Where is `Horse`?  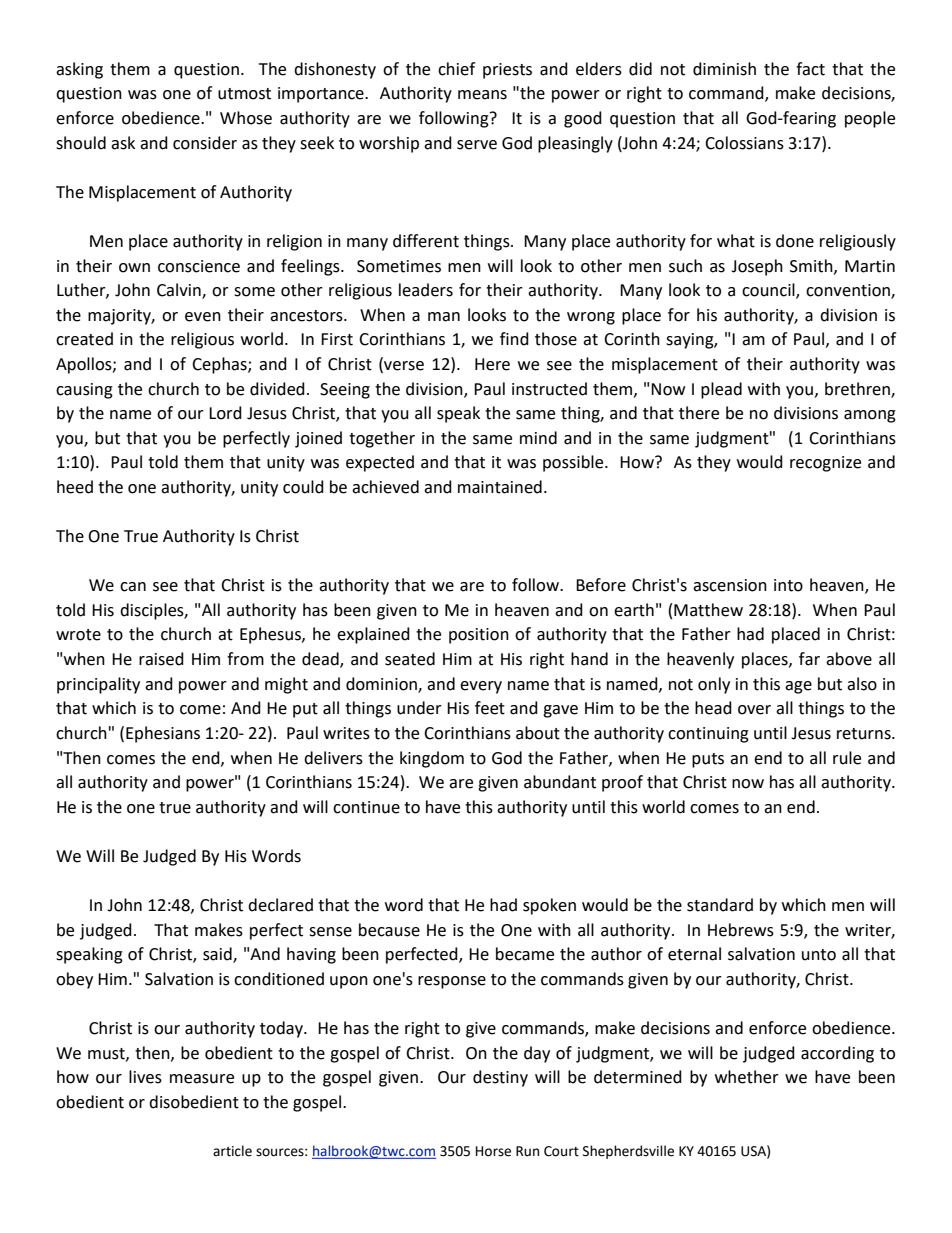 Horse is located at coordinates (493, 1151).
